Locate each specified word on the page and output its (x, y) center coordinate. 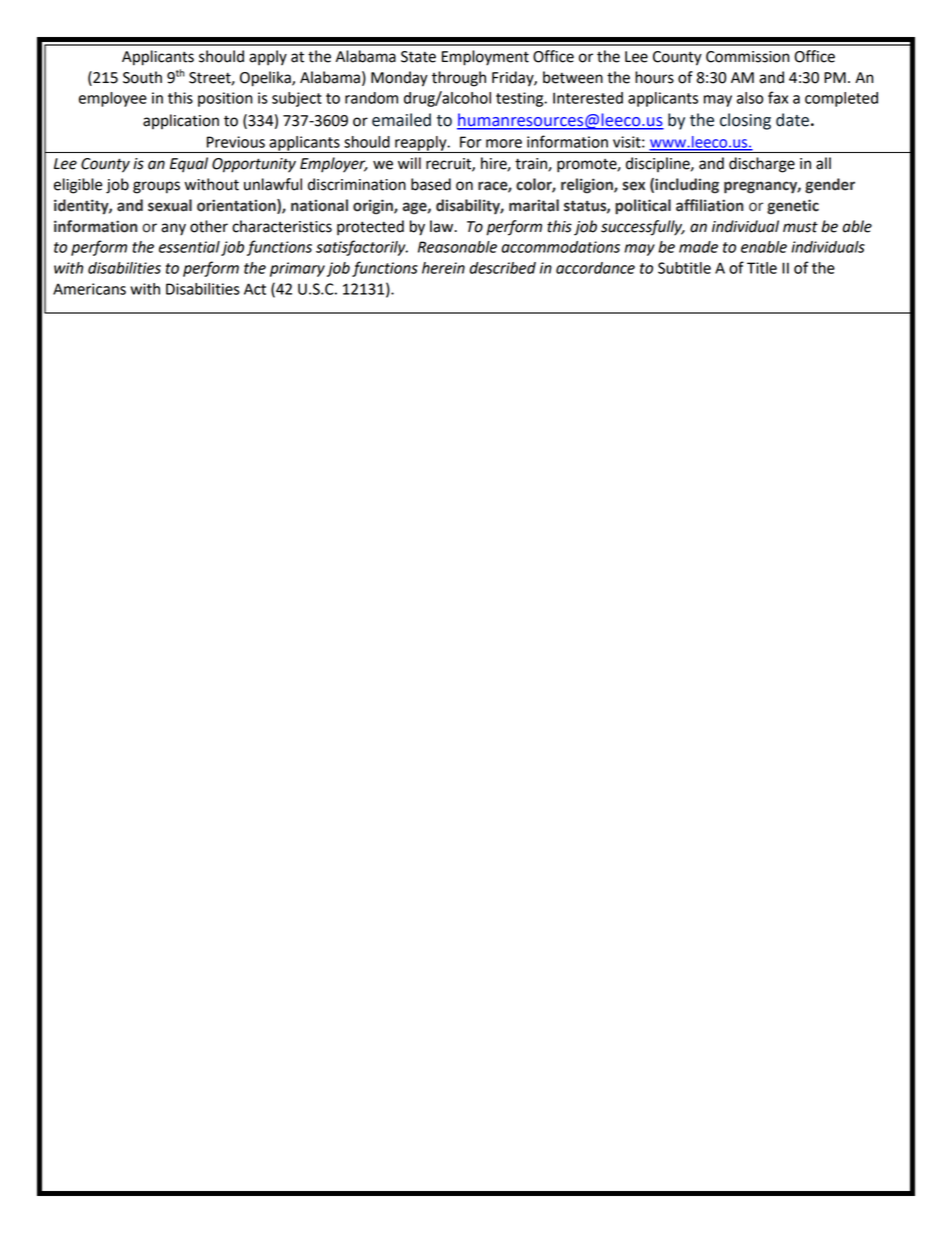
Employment (485, 58)
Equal (189, 164)
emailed (401, 120)
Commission (747, 57)
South (142, 77)
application (181, 121)
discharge (762, 165)
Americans (89, 289)
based (431, 184)
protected (370, 228)
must (800, 227)
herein (443, 268)
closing (745, 121)
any (173, 229)
